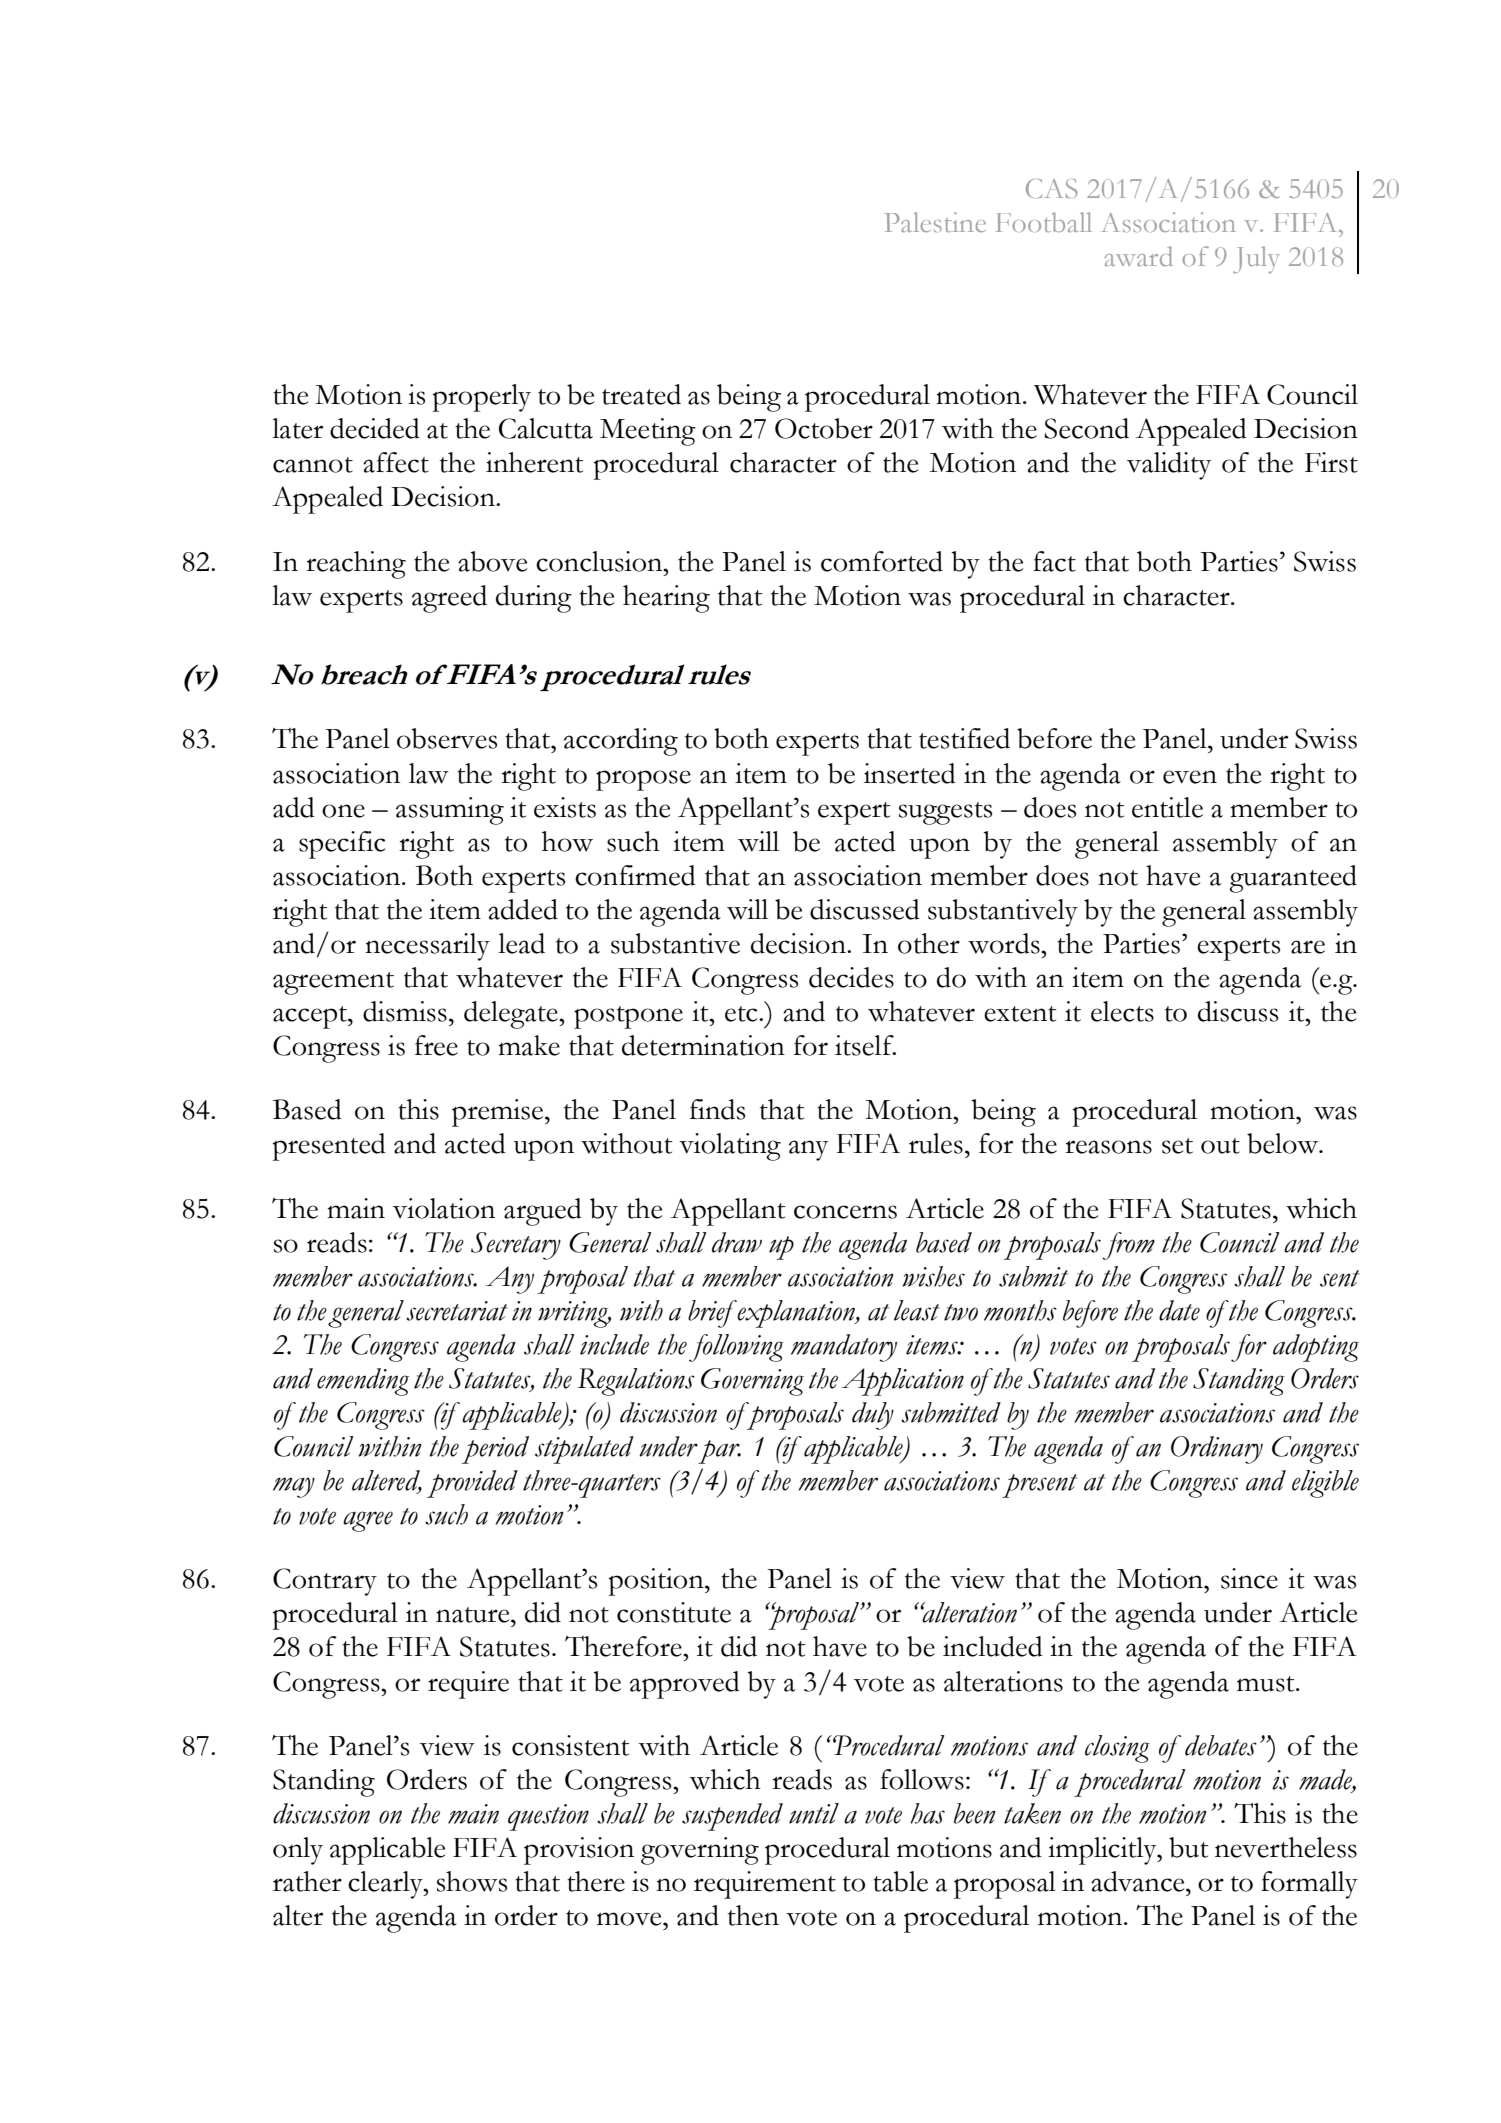 The image size is (1501, 2123). I want to click on even, so click(1190, 777).
